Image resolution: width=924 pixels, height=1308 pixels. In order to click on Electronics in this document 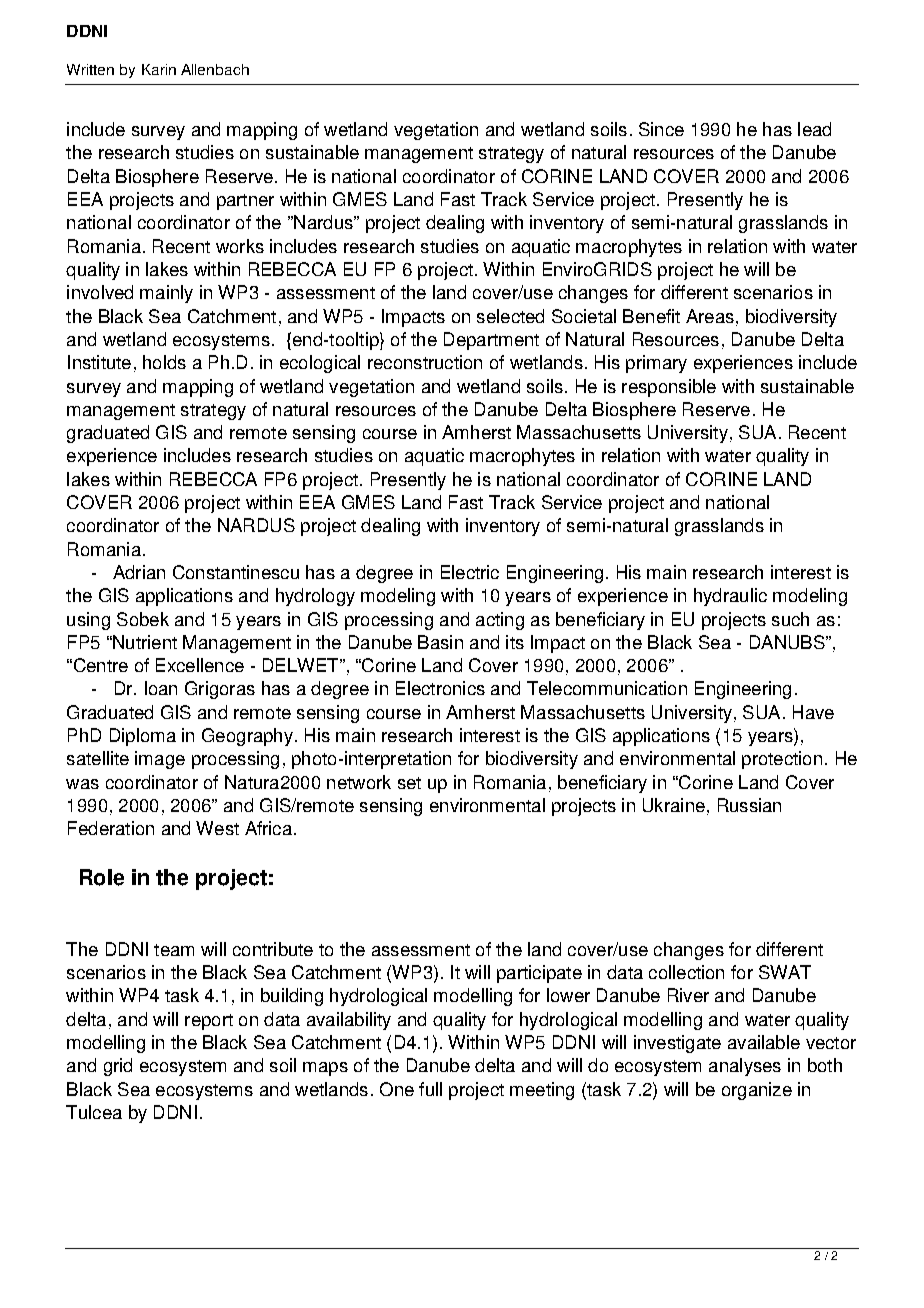, I will do `click(440, 688)`.
